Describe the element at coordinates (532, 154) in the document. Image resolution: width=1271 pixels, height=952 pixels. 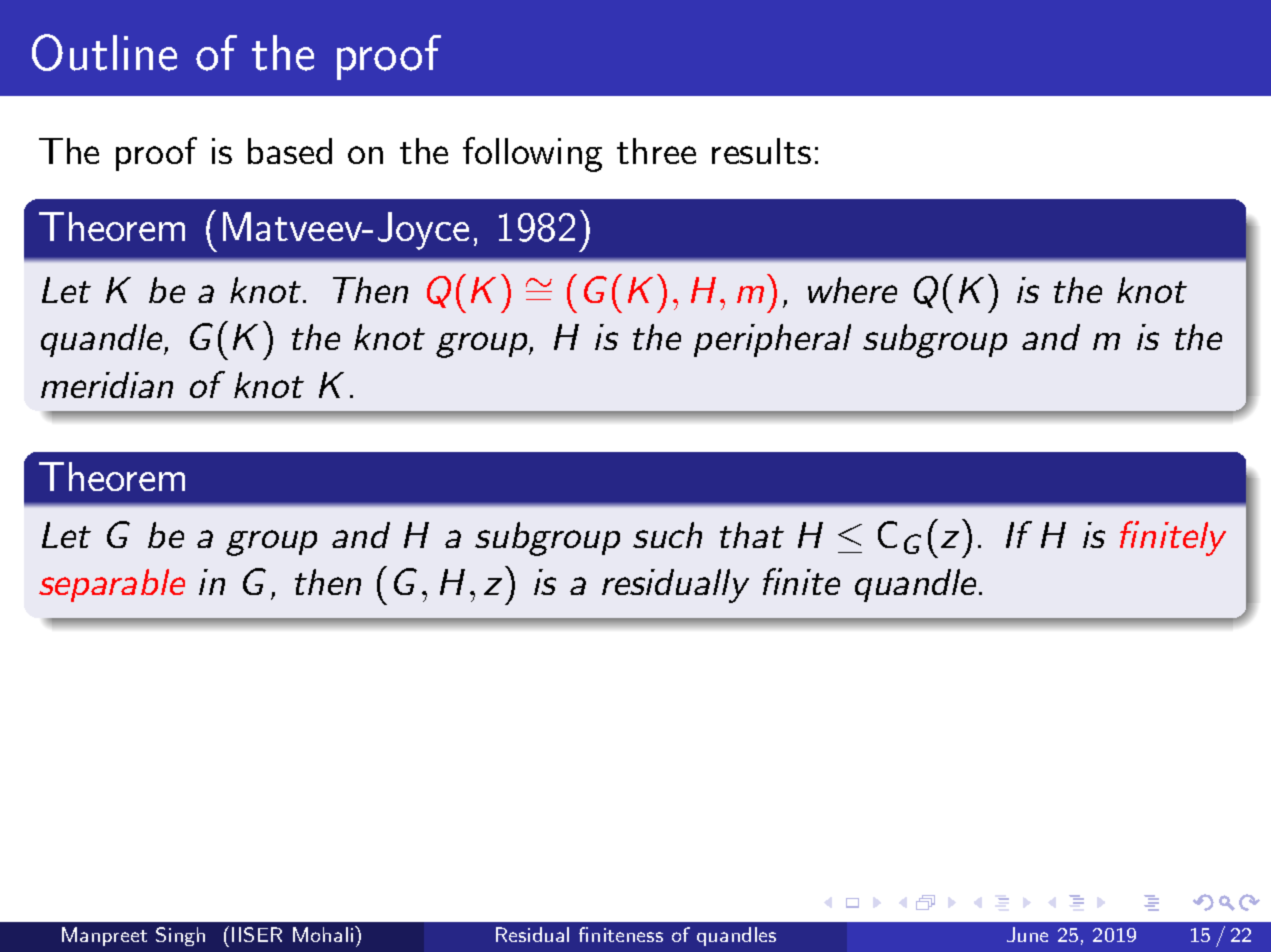
I see `following` at that location.
